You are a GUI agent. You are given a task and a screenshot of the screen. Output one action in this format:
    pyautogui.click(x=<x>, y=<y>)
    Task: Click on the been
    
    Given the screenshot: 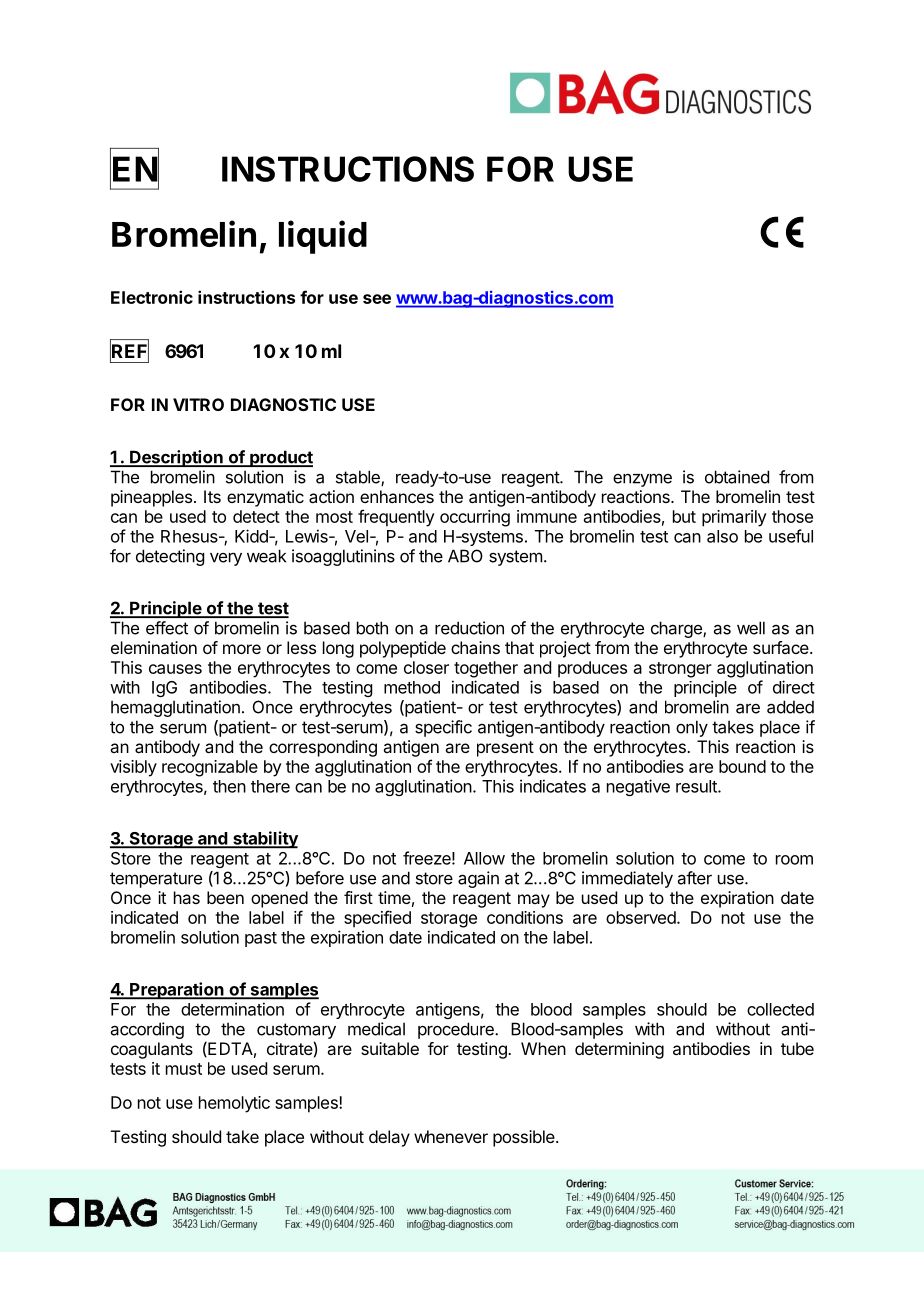 What is the action you would take?
    pyautogui.click(x=225, y=897)
